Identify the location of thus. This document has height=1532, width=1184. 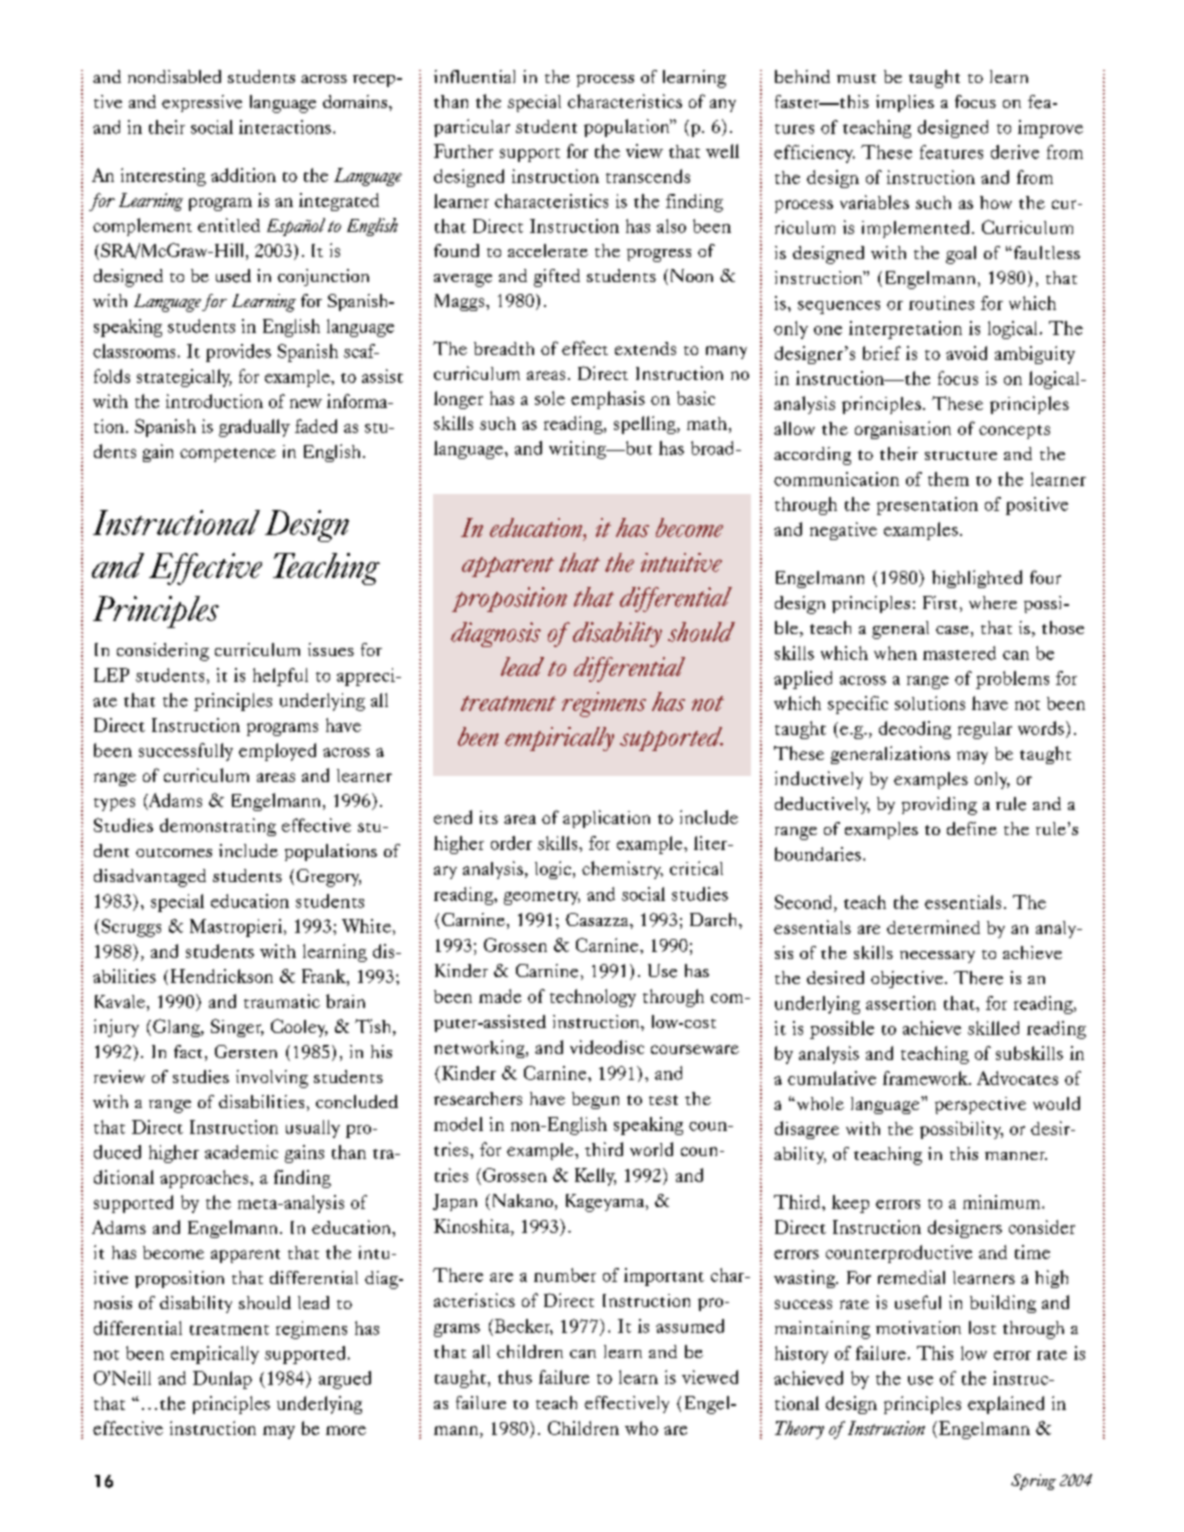
(515, 1377).
